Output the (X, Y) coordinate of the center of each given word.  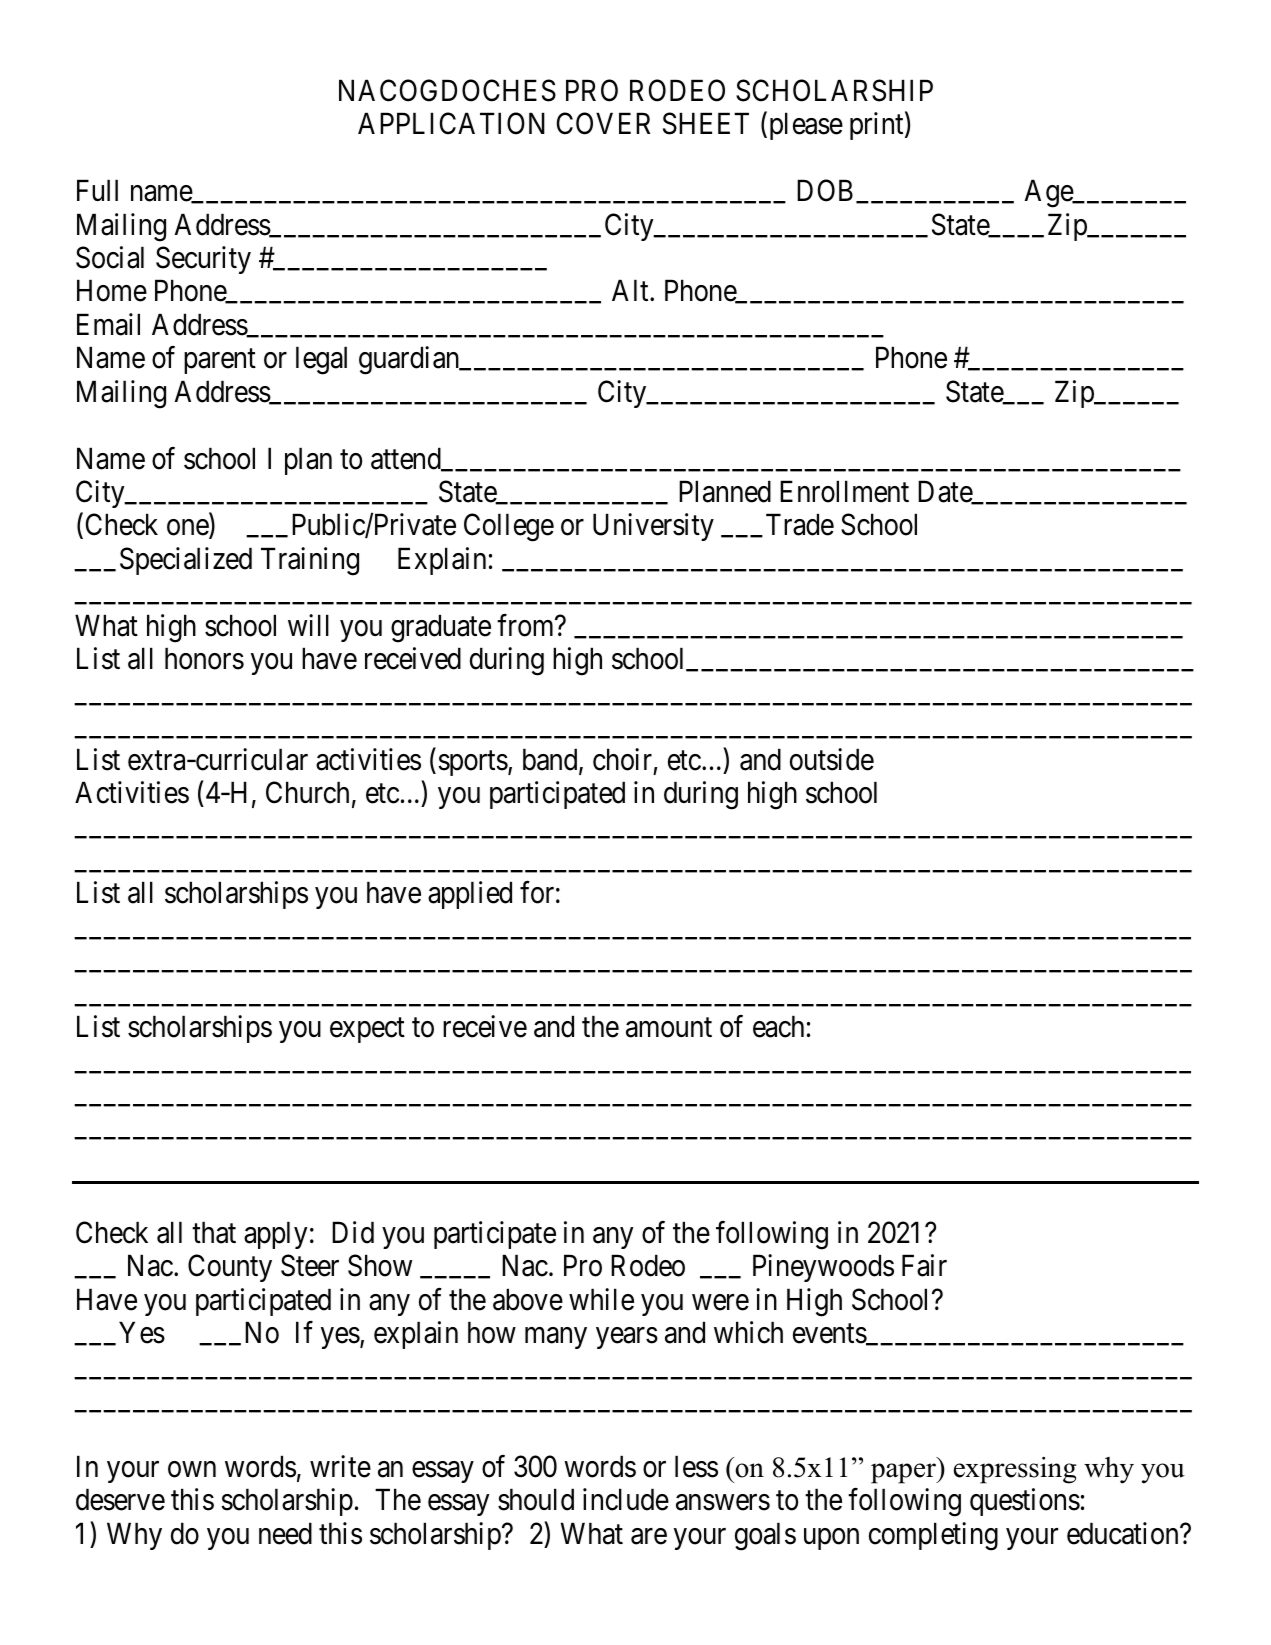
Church (307, 792)
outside (832, 759)
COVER (603, 123)
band (551, 760)
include (626, 1499)
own (192, 1470)
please (804, 126)
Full (97, 190)
